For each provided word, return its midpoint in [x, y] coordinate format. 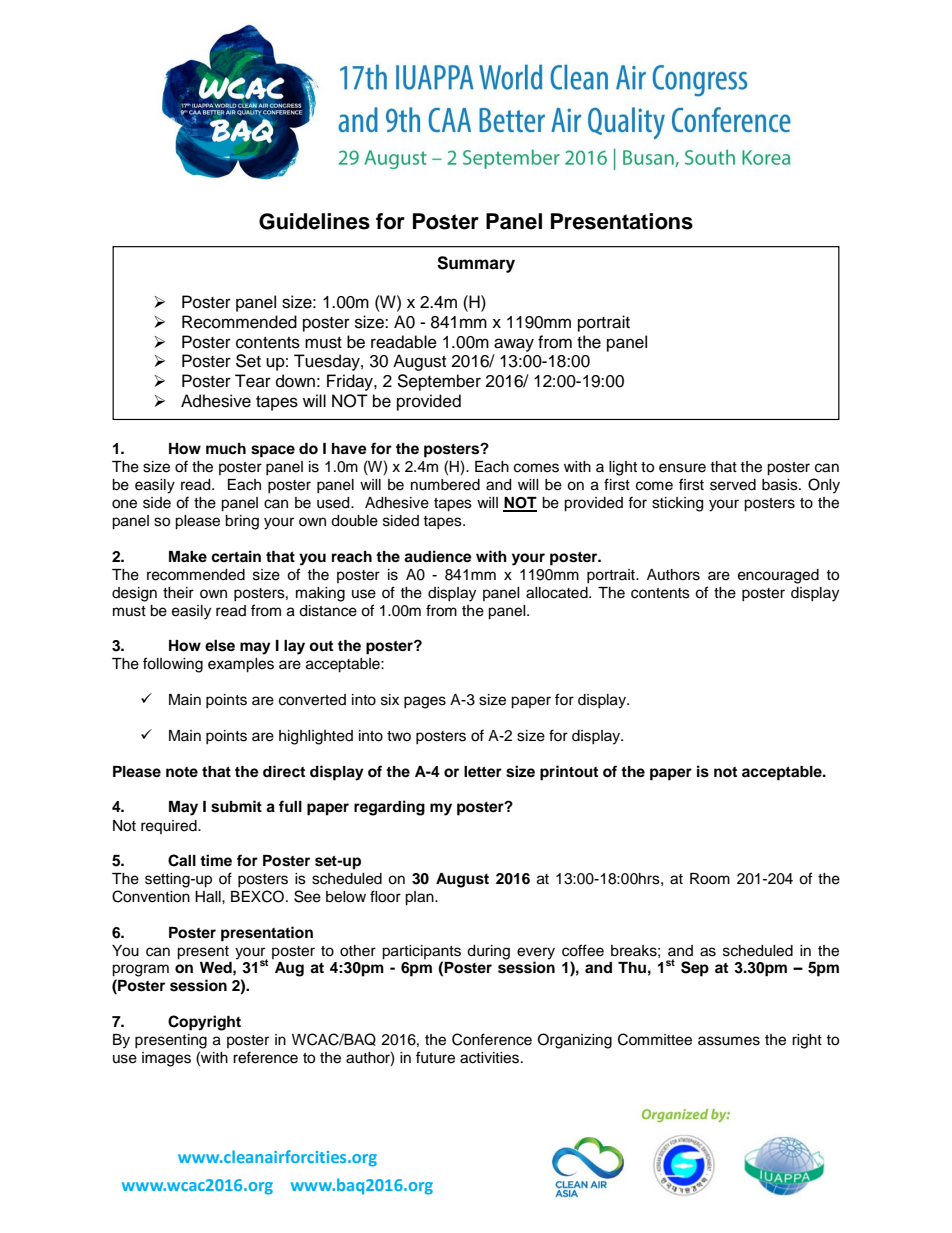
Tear [253, 381]
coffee [583, 950]
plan [420, 898]
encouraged [778, 576]
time [216, 860]
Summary [476, 264]
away [514, 345]
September [439, 382]
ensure [682, 468]
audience [438, 556]
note [182, 772]
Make [188, 556]
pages [425, 702]
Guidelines [314, 221]
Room [710, 879]
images [166, 1059]
